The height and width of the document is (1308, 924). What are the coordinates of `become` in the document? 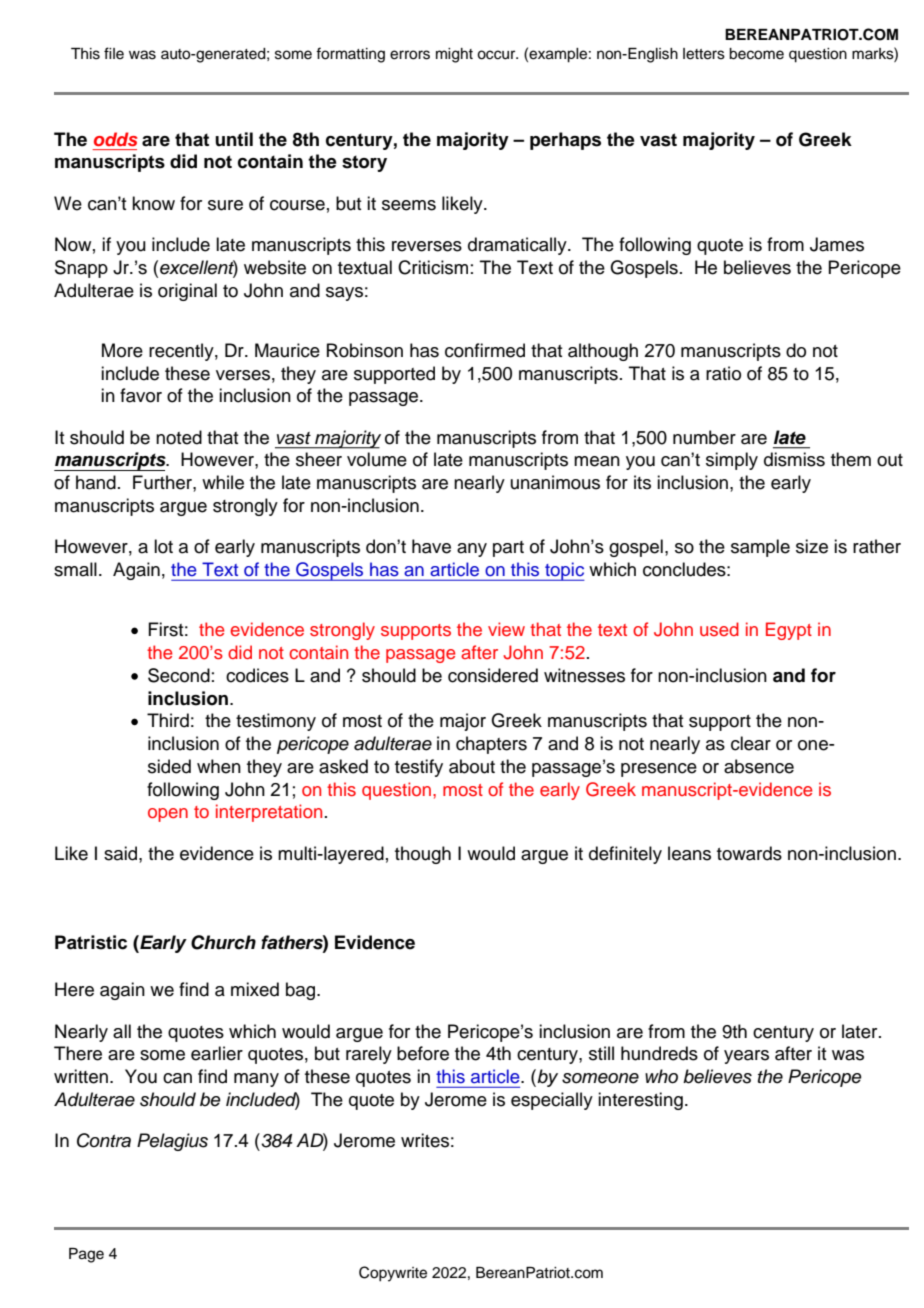 It's located at (756, 54).
